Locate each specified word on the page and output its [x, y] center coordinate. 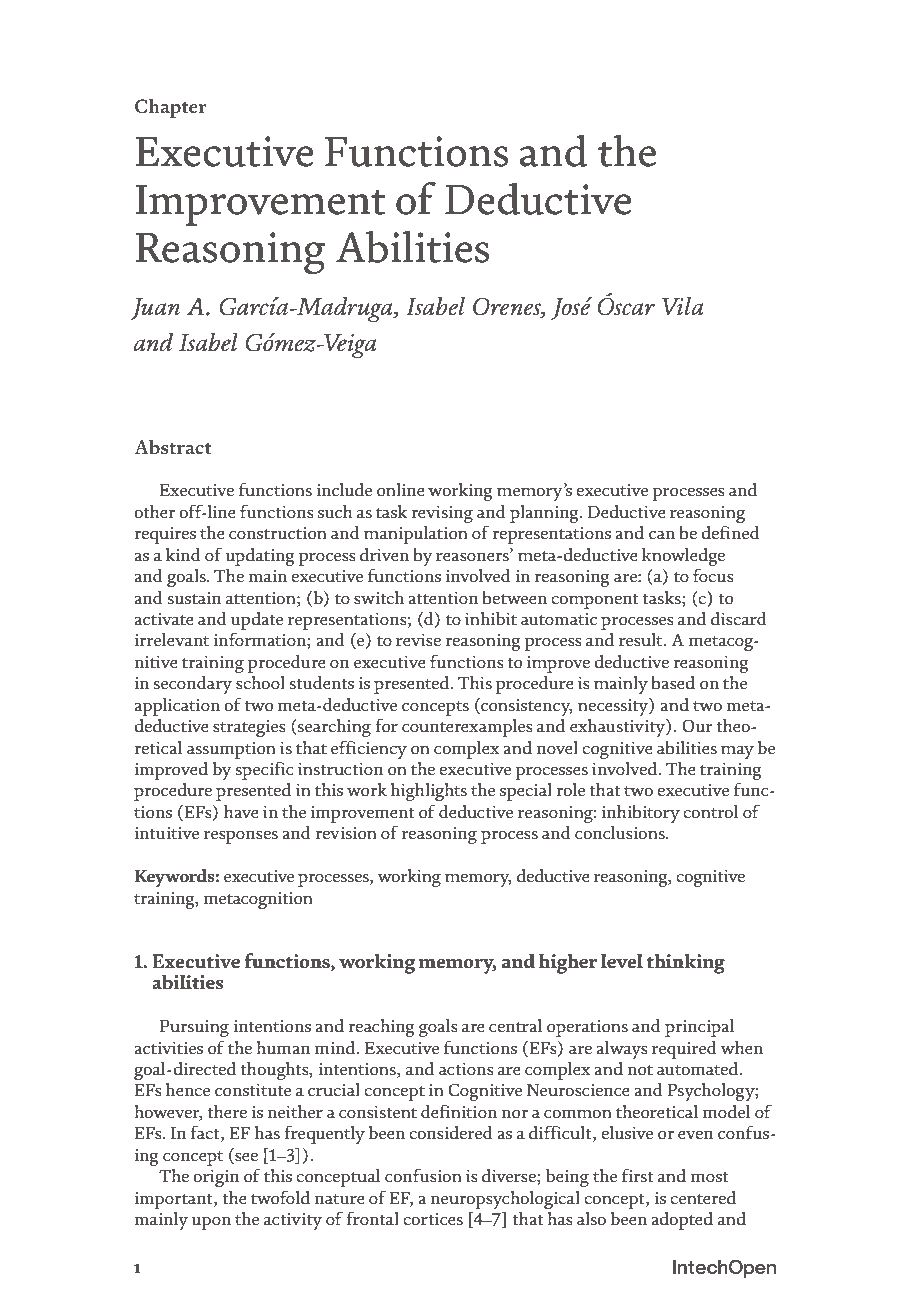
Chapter [171, 108]
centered [703, 1198]
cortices [433, 1219]
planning [545, 514]
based [673, 683]
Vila [682, 306]
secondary [192, 685]
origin [216, 1178]
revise [418, 640]
